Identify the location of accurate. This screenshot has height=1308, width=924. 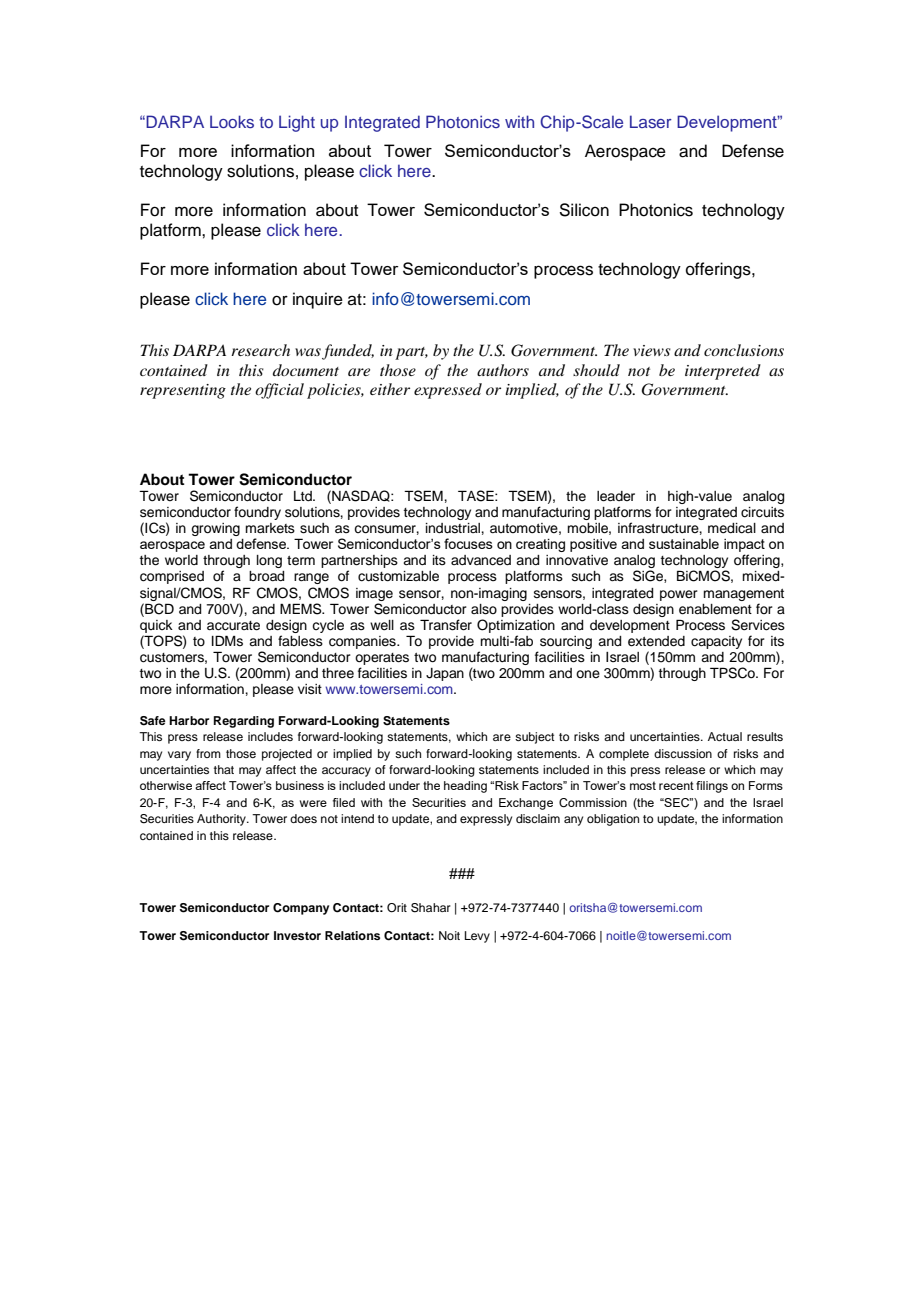
(233, 626).
